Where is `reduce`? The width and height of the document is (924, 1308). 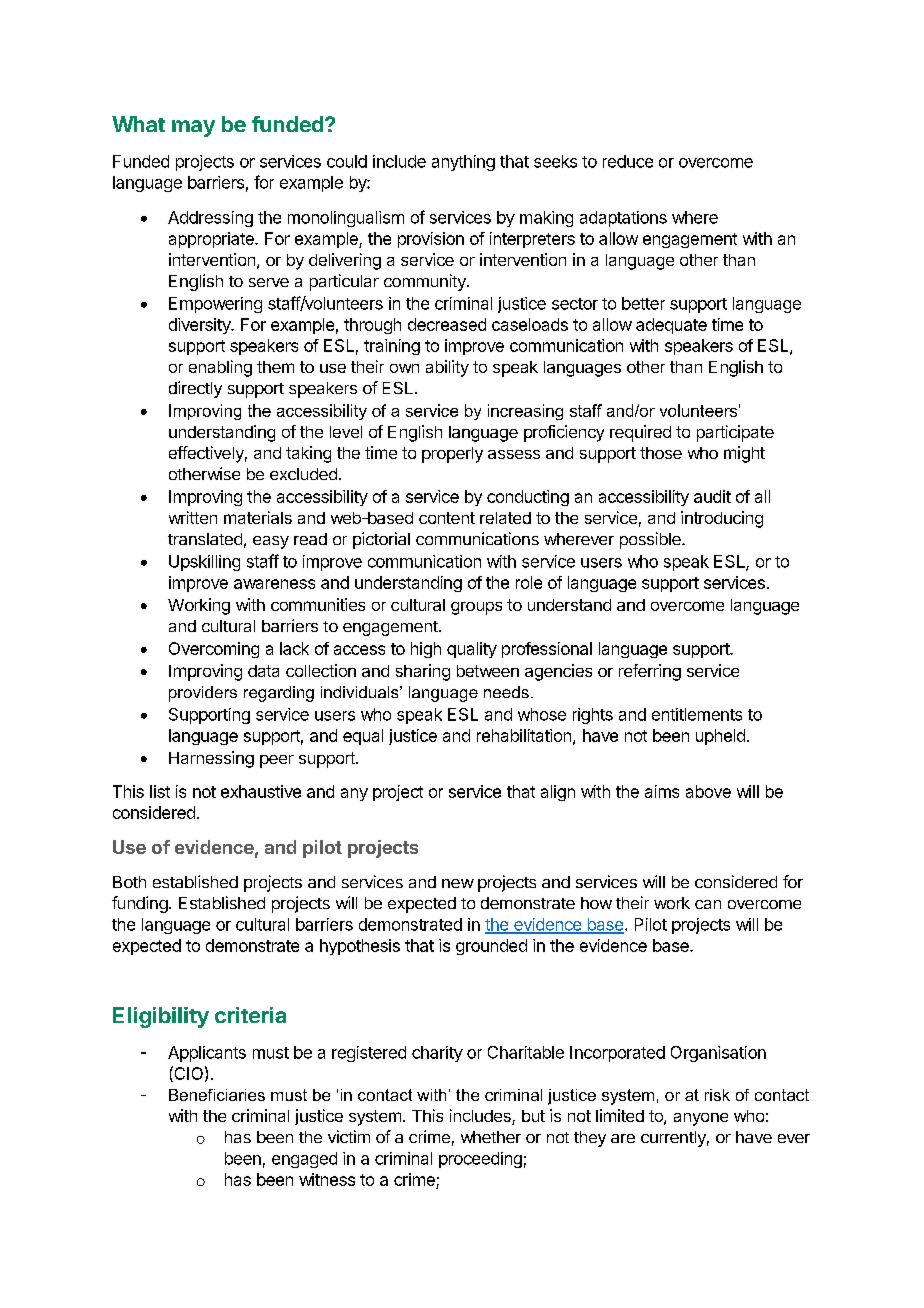 reduce is located at coordinates (628, 161).
